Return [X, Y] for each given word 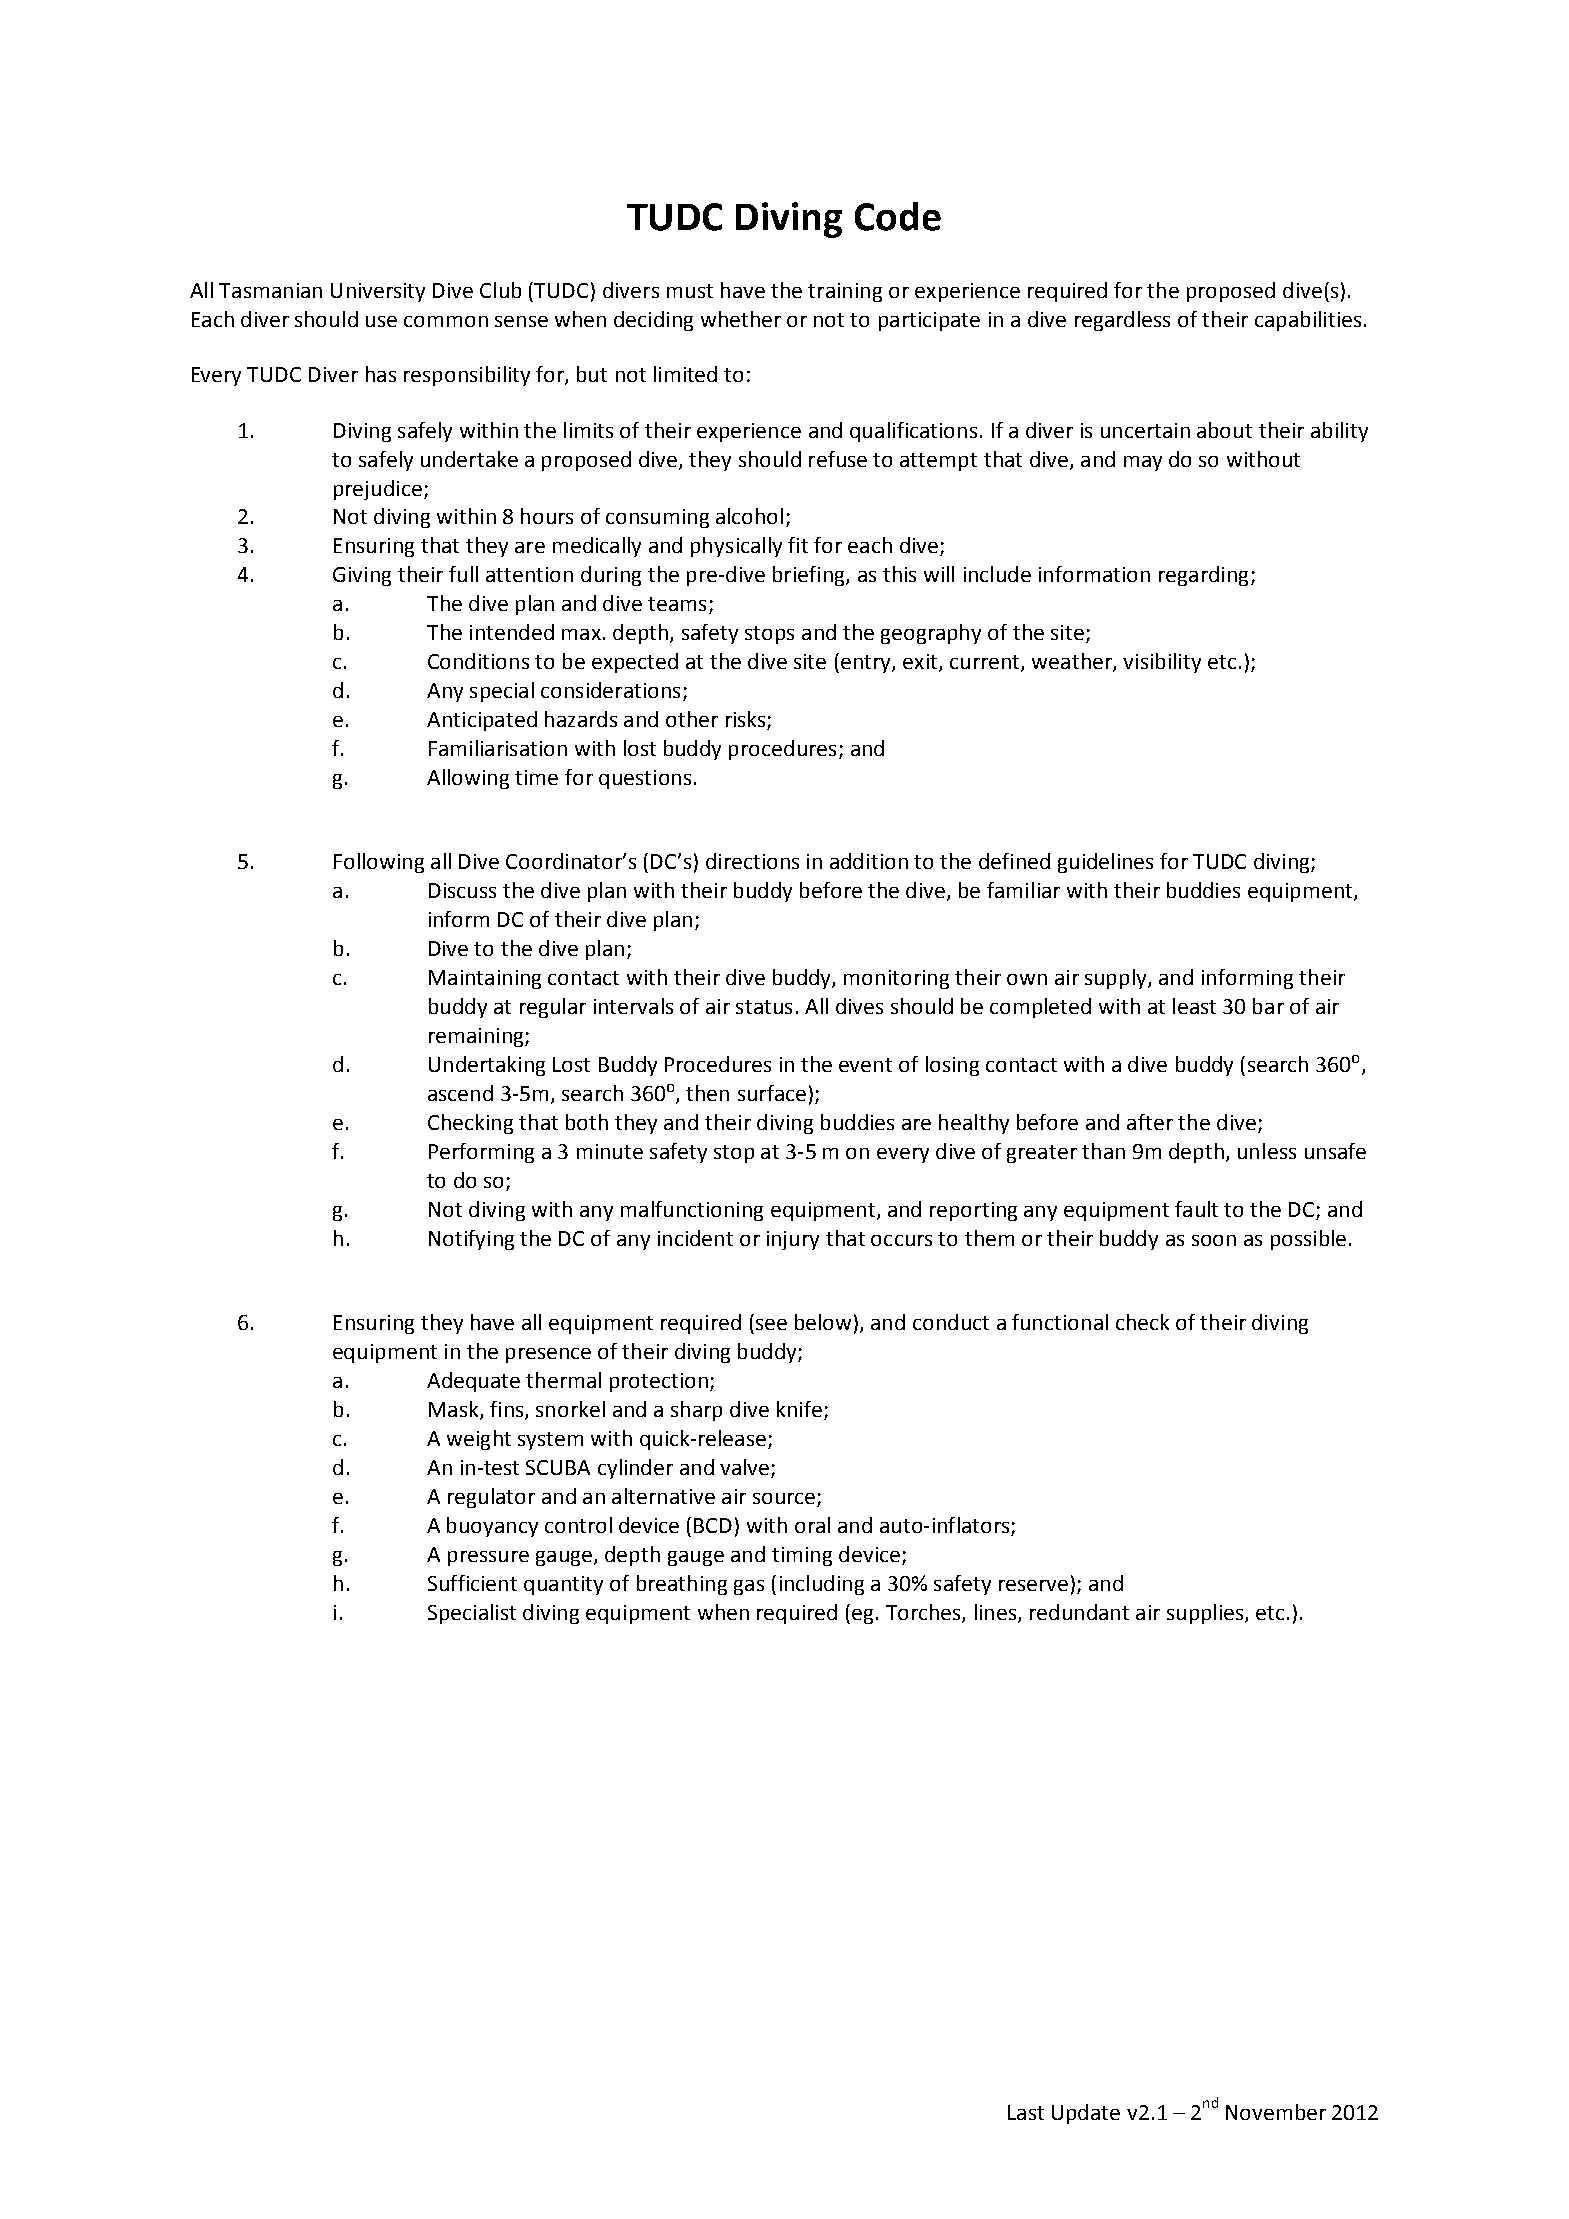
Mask [455, 1410]
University [378, 292]
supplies [1206, 1614]
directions [752, 861]
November [1276, 2112]
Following [379, 863]
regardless [1122, 321]
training [845, 292]
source [784, 1498]
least [1194, 1006]
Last [1026, 2112]
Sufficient [472, 1583]
